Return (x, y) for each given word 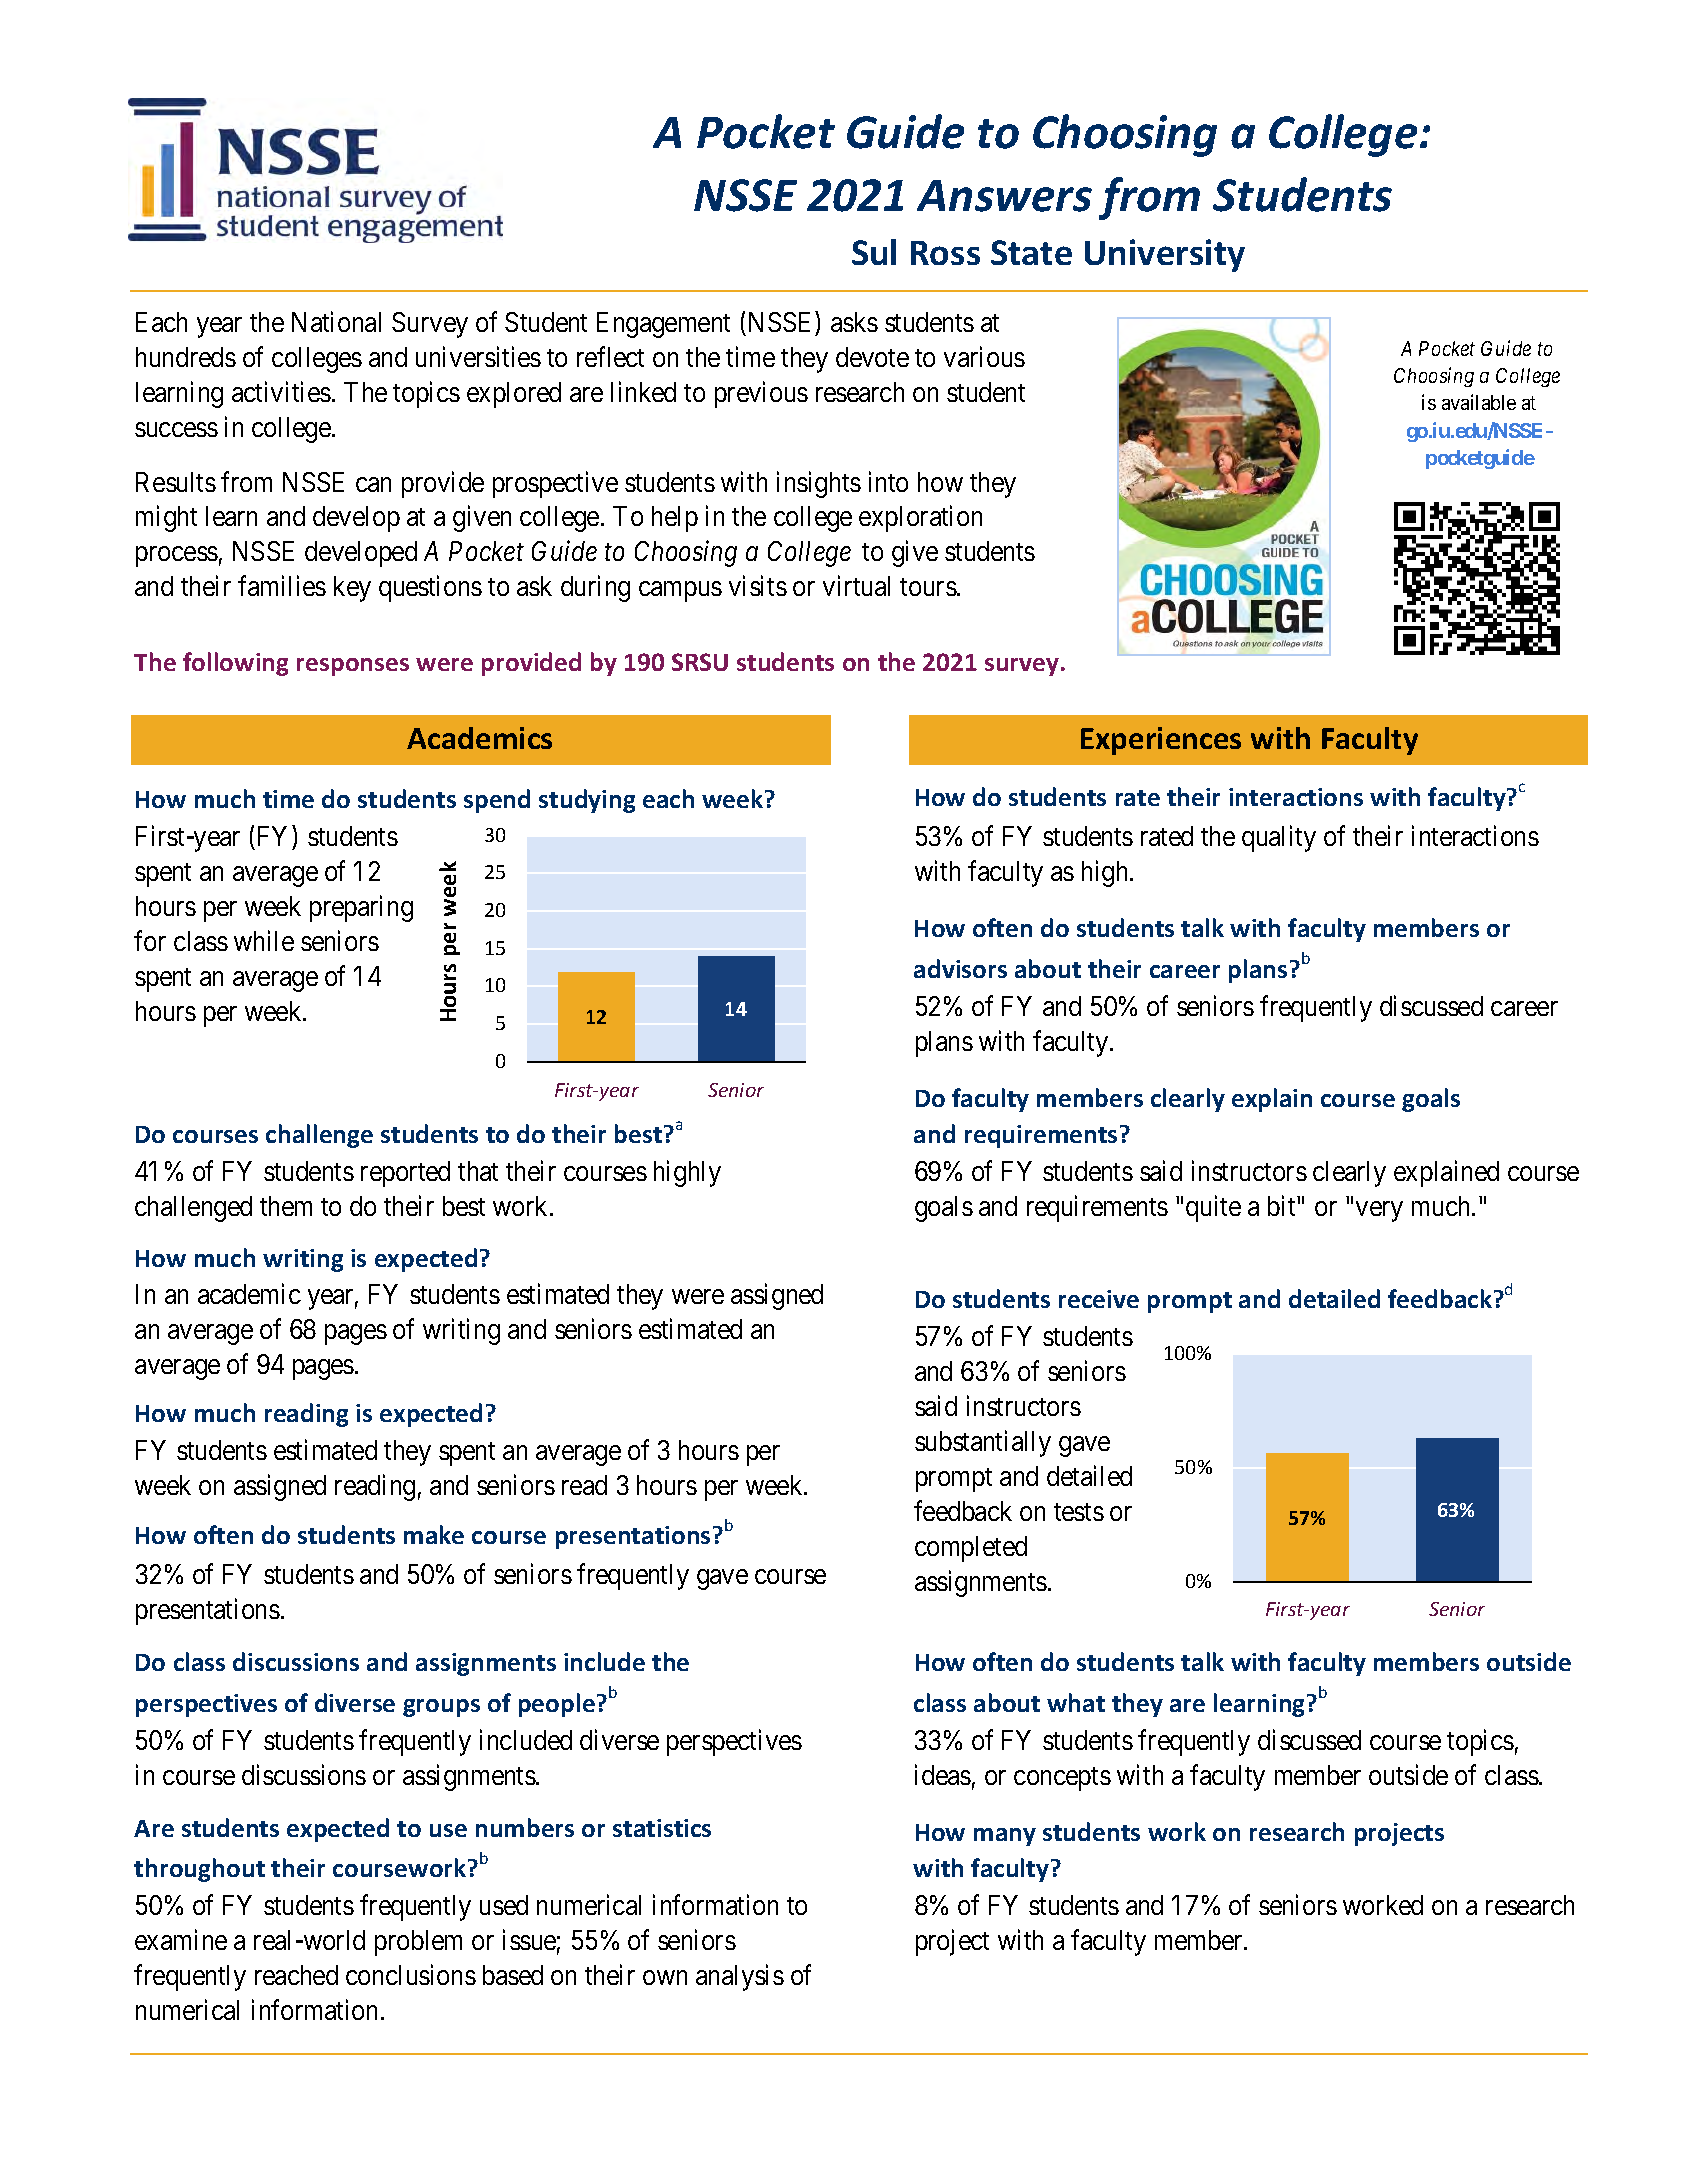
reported (405, 1174)
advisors (960, 968)
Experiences (1161, 741)
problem (418, 1943)
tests (1079, 1512)
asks (854, 322)
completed (971, 1549)
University (1165, 255)
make (434, 1534)
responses (353, 667)
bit (1283, 1206)
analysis (740, 1977)
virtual (856, 586)
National (336, 322)
